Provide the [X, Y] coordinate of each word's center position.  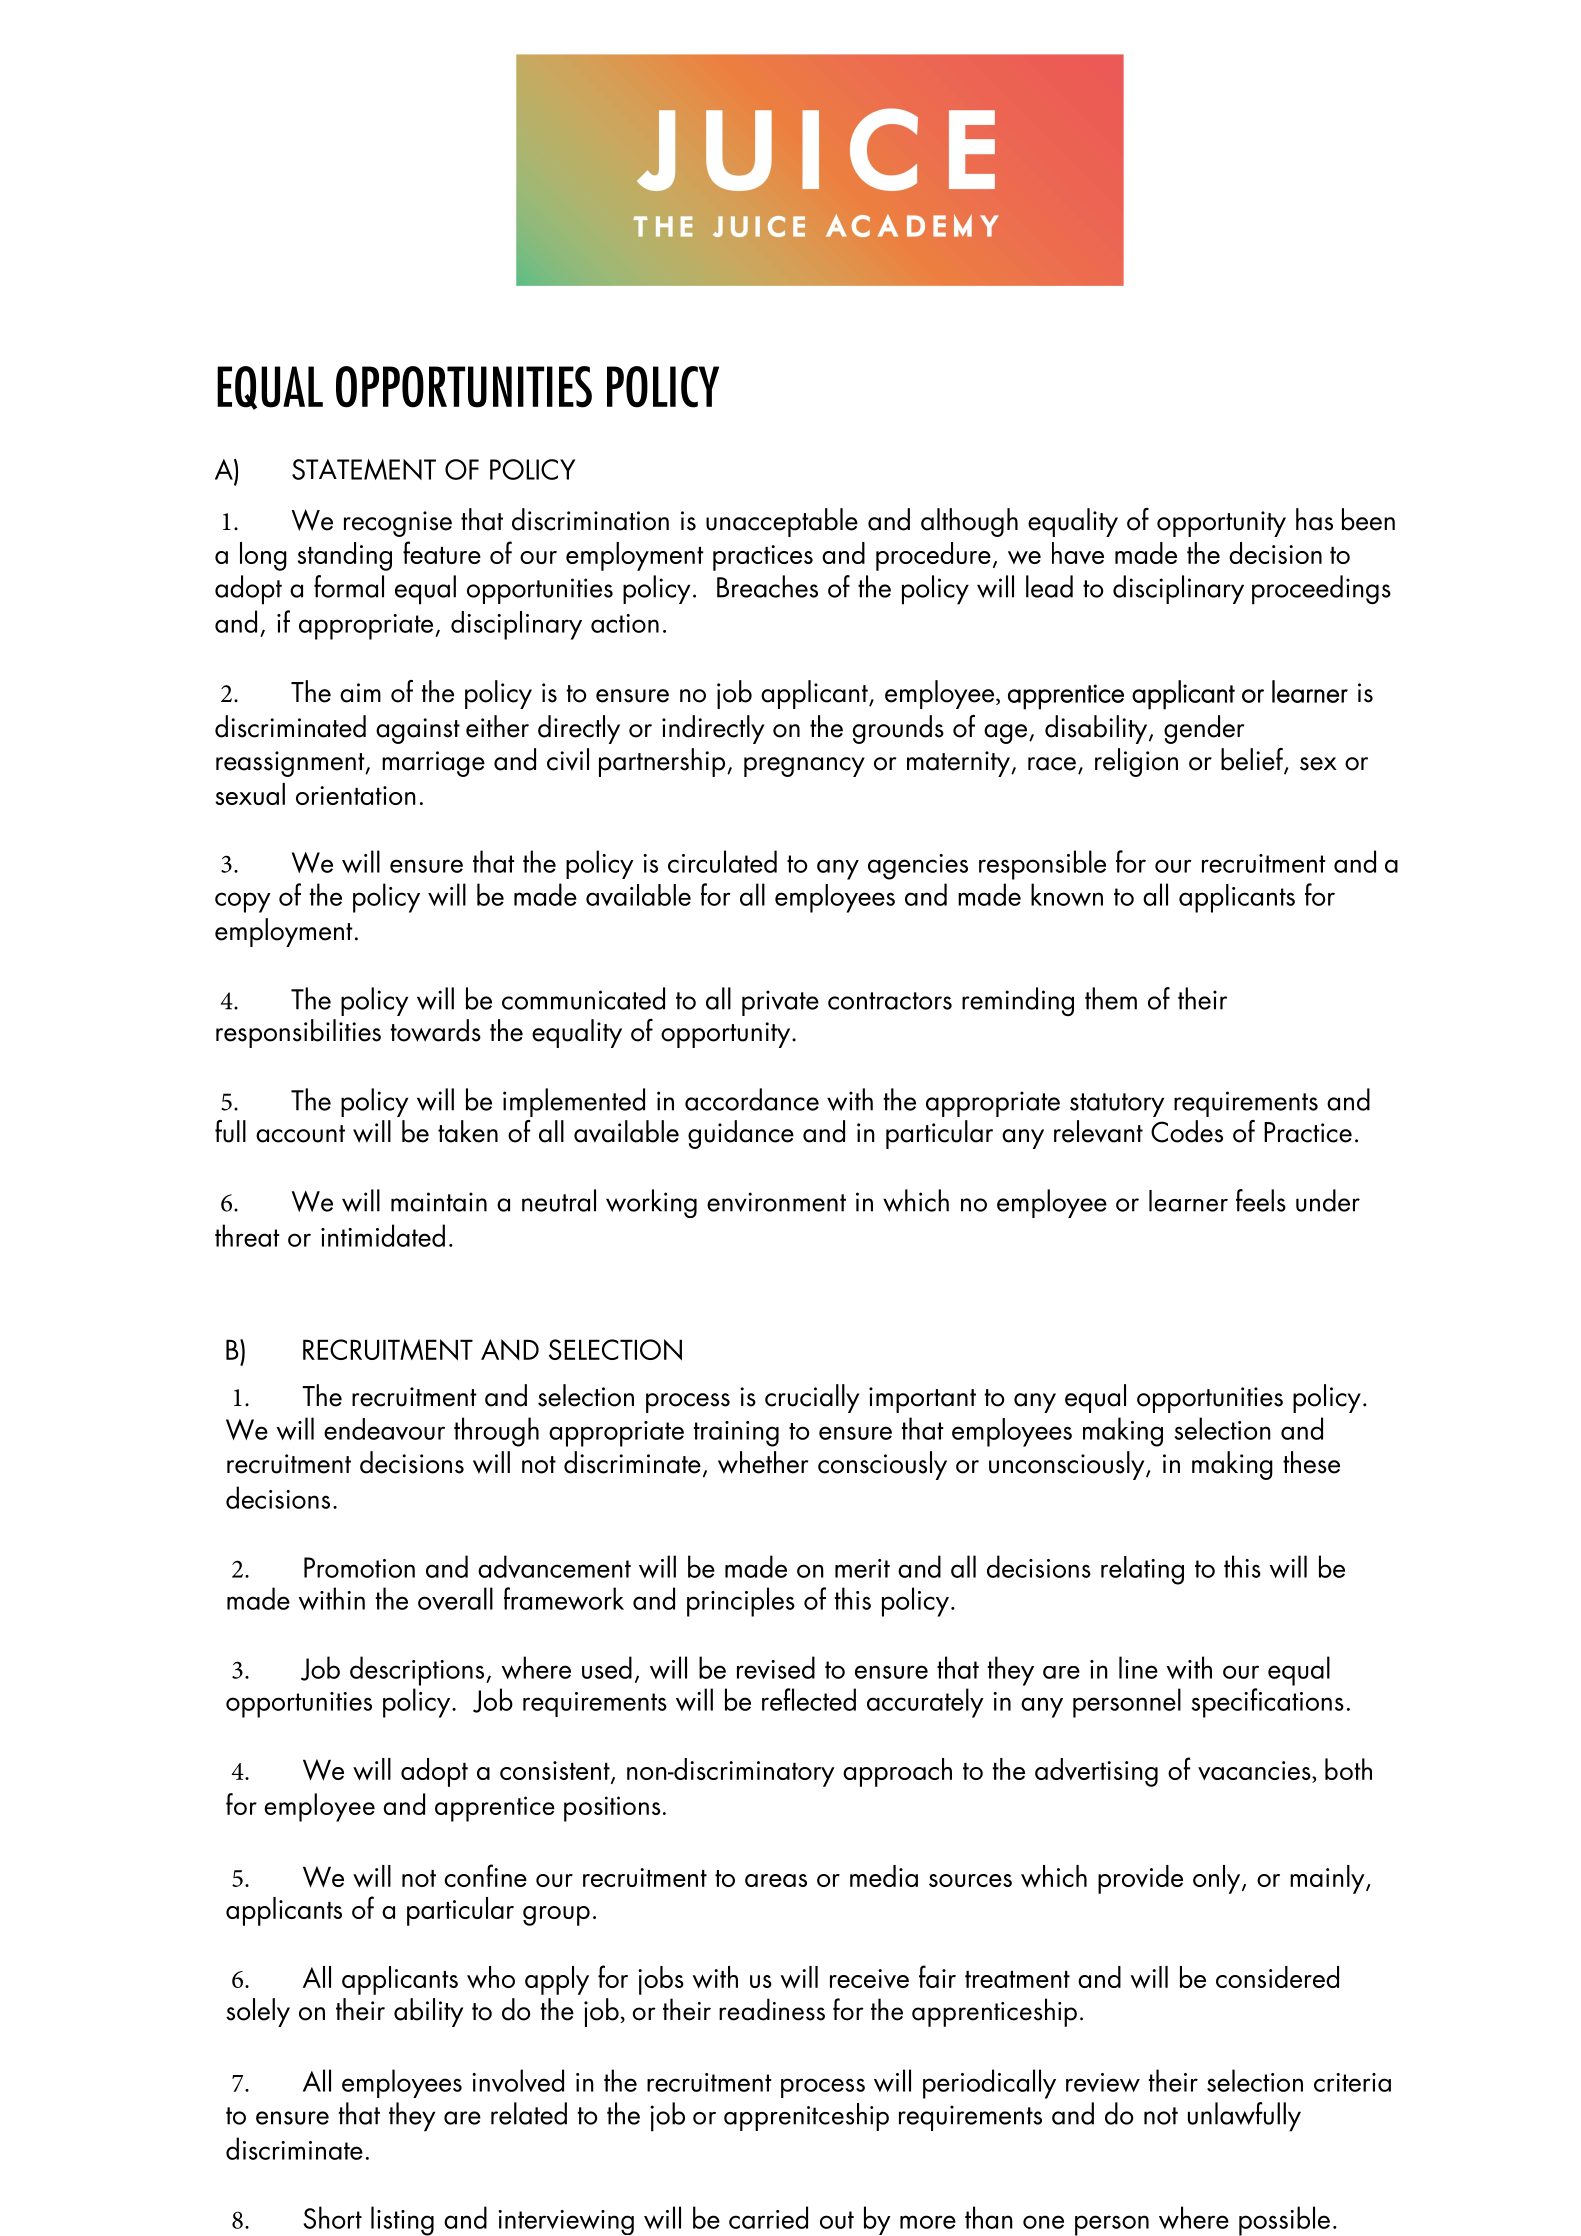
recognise [398, 524]
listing [402, 2221]
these [1311, 1462]
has [1314, 519]
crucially [812, 1398]
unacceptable [782, 522]
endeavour [384, 1429]
